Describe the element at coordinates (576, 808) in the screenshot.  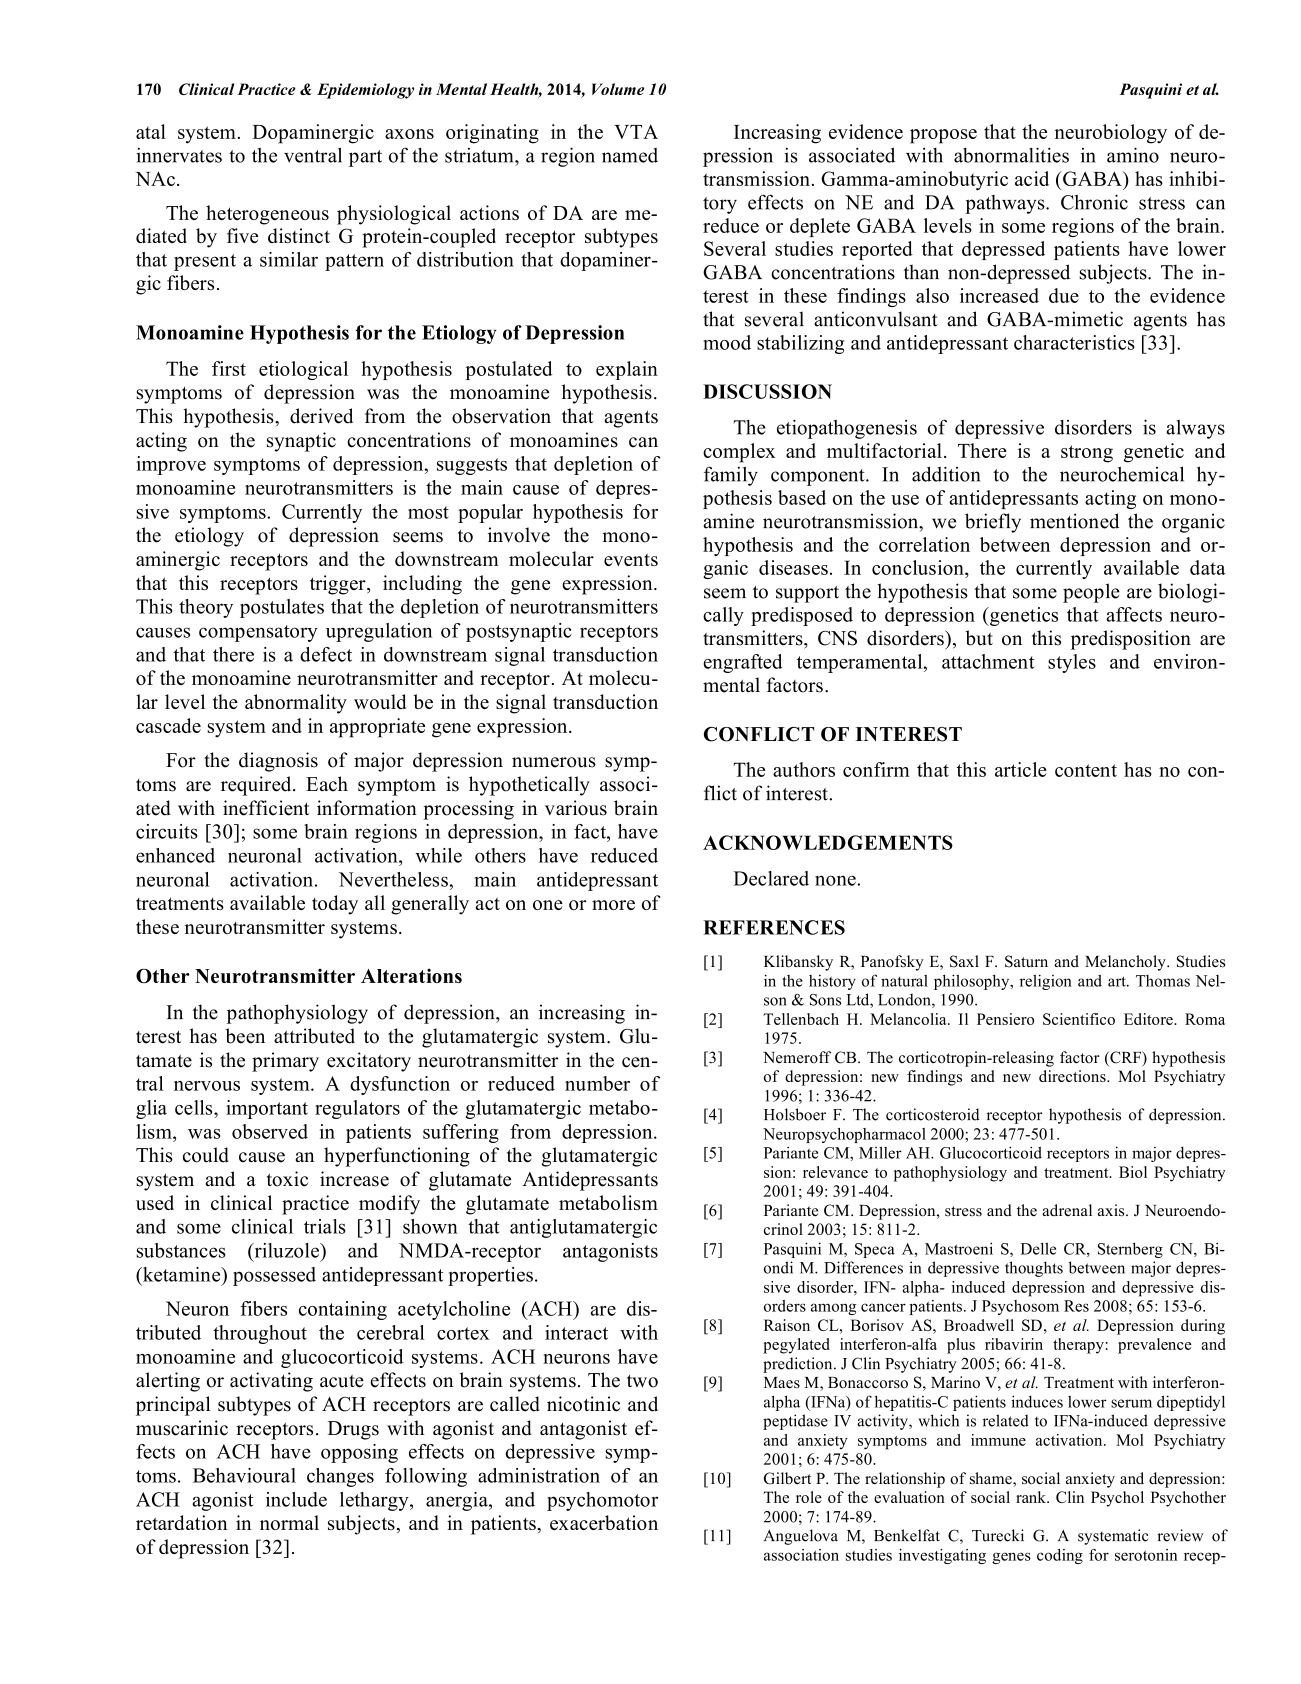
I see `various` at that location.
